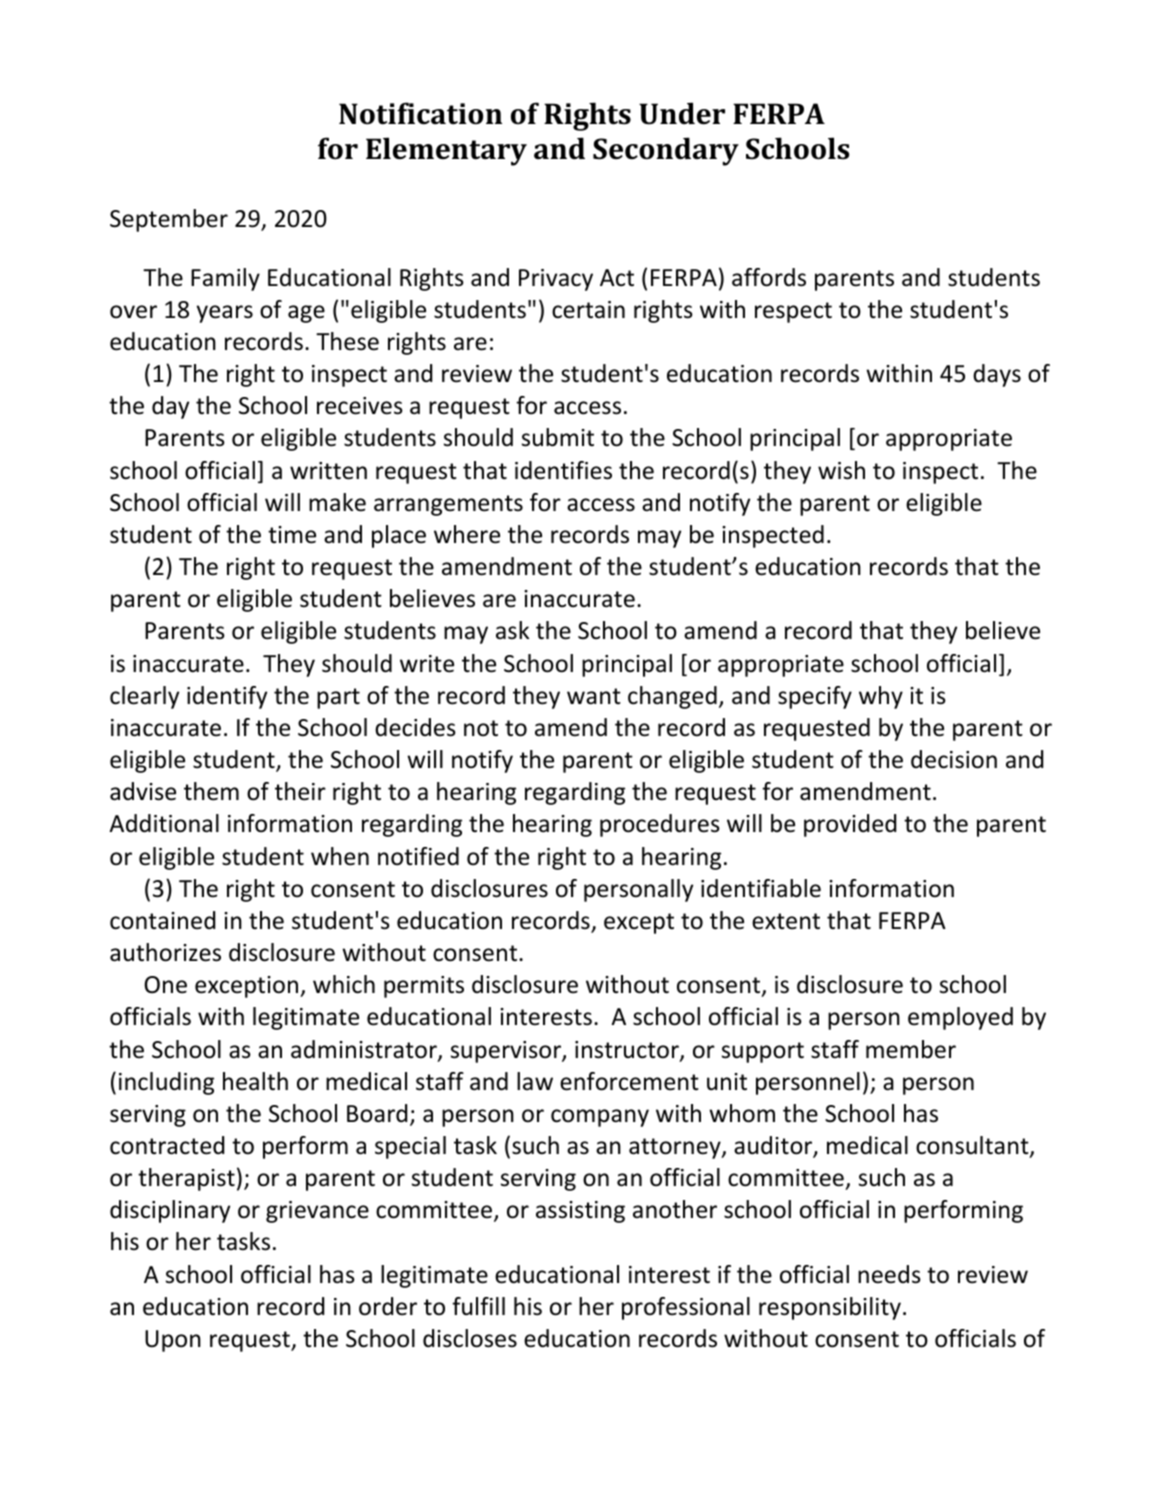 This image has width=1163, height=1505. What do you see at coordinates (169, 220) in the image?
I see `September` at bounding box center [169, 220].
